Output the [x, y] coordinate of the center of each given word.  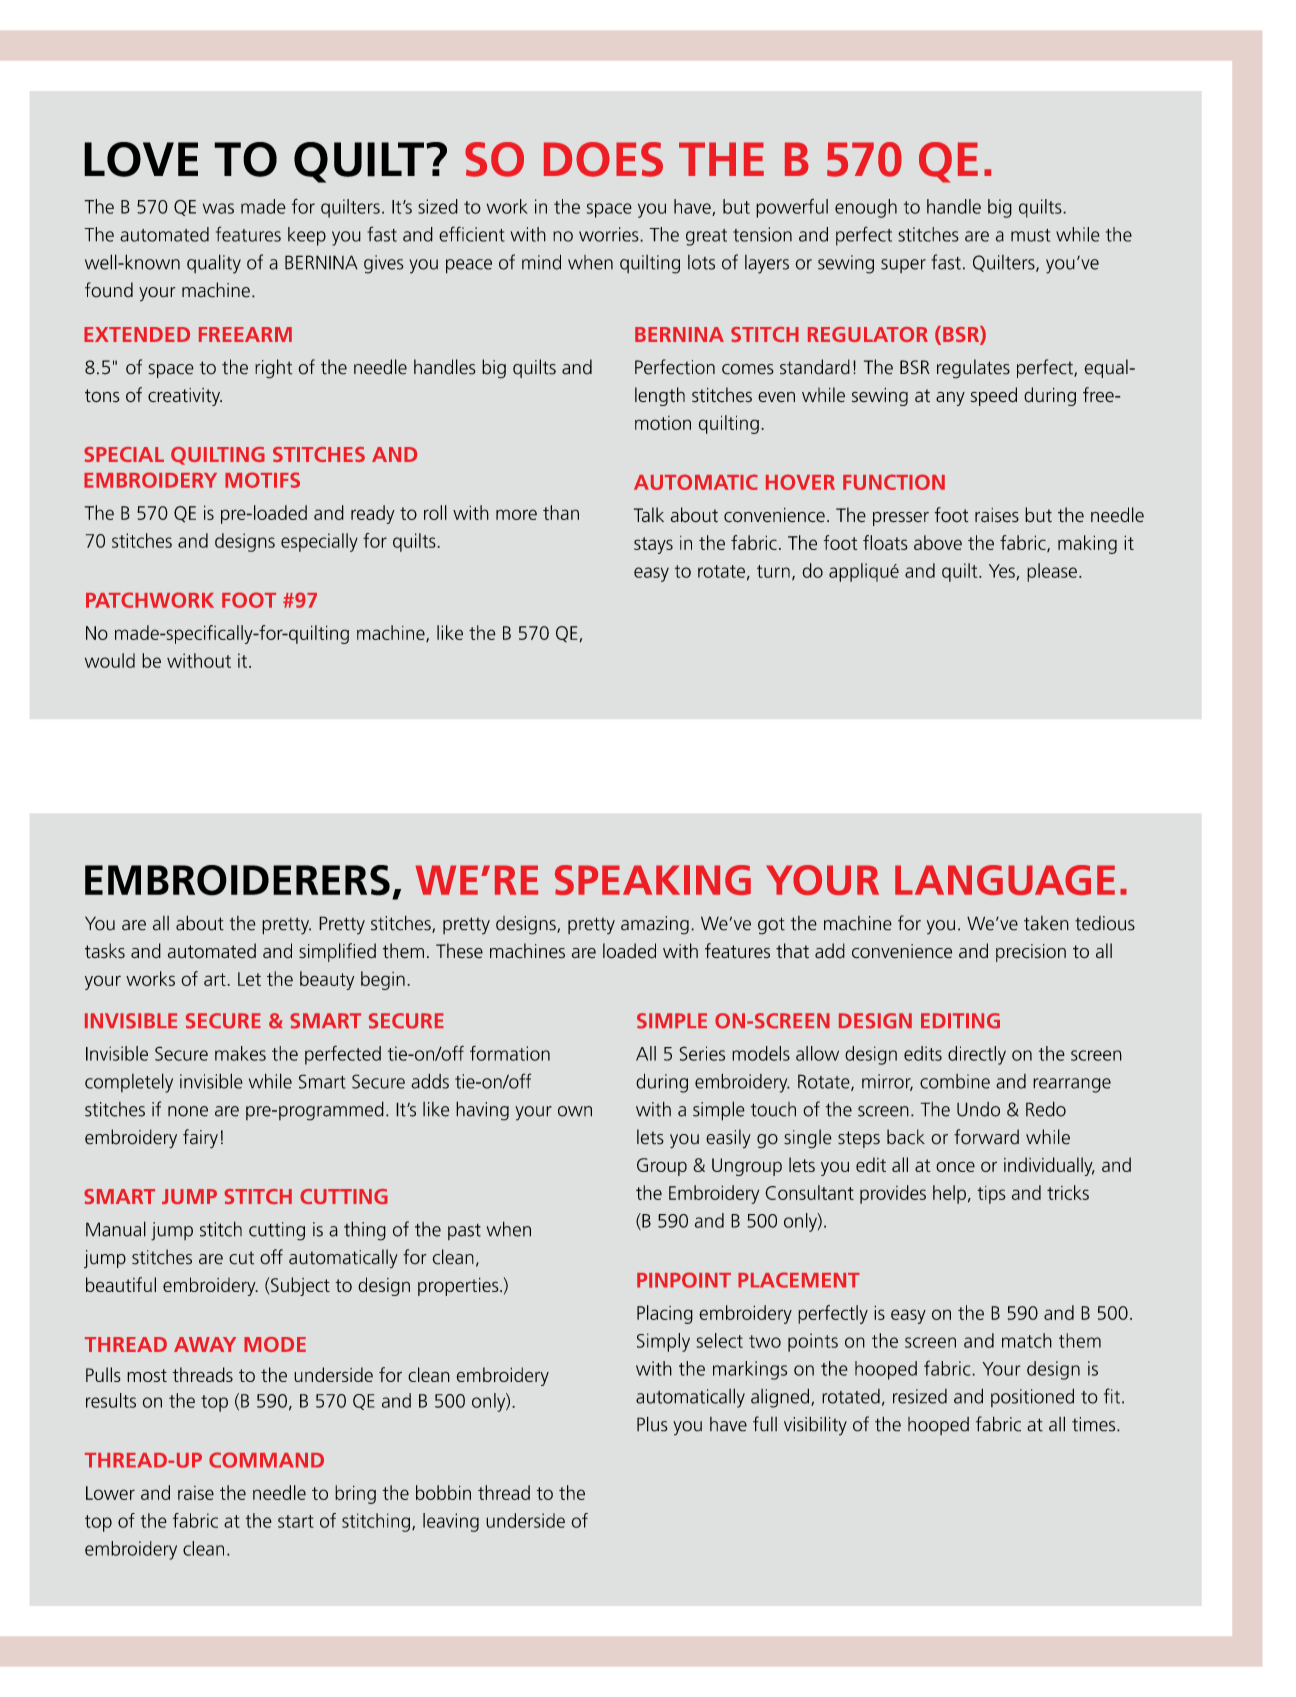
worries [610, 234]
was [218, 208]
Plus [652, 1424]
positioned [1032, 1397]
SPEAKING [653, 880]
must [1030, 235]
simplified [337, 952]
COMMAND [266, 1460]
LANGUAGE [1005, 880]
